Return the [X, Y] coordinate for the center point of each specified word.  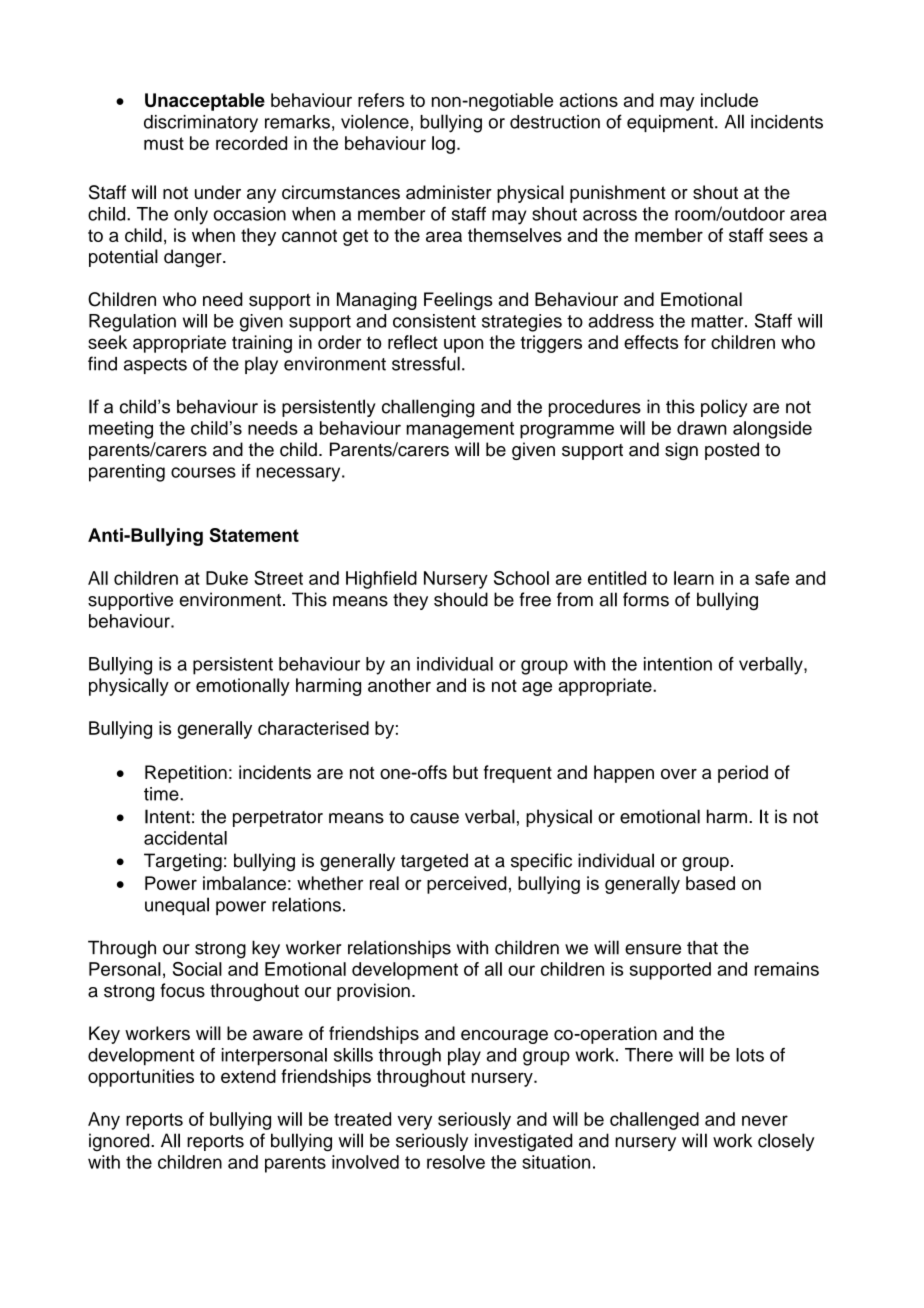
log [443, 145]
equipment [671, 123]
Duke [227, 578]
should [461, 599]
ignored [120, 1142]
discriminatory [201, 124]
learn [694, 578]
